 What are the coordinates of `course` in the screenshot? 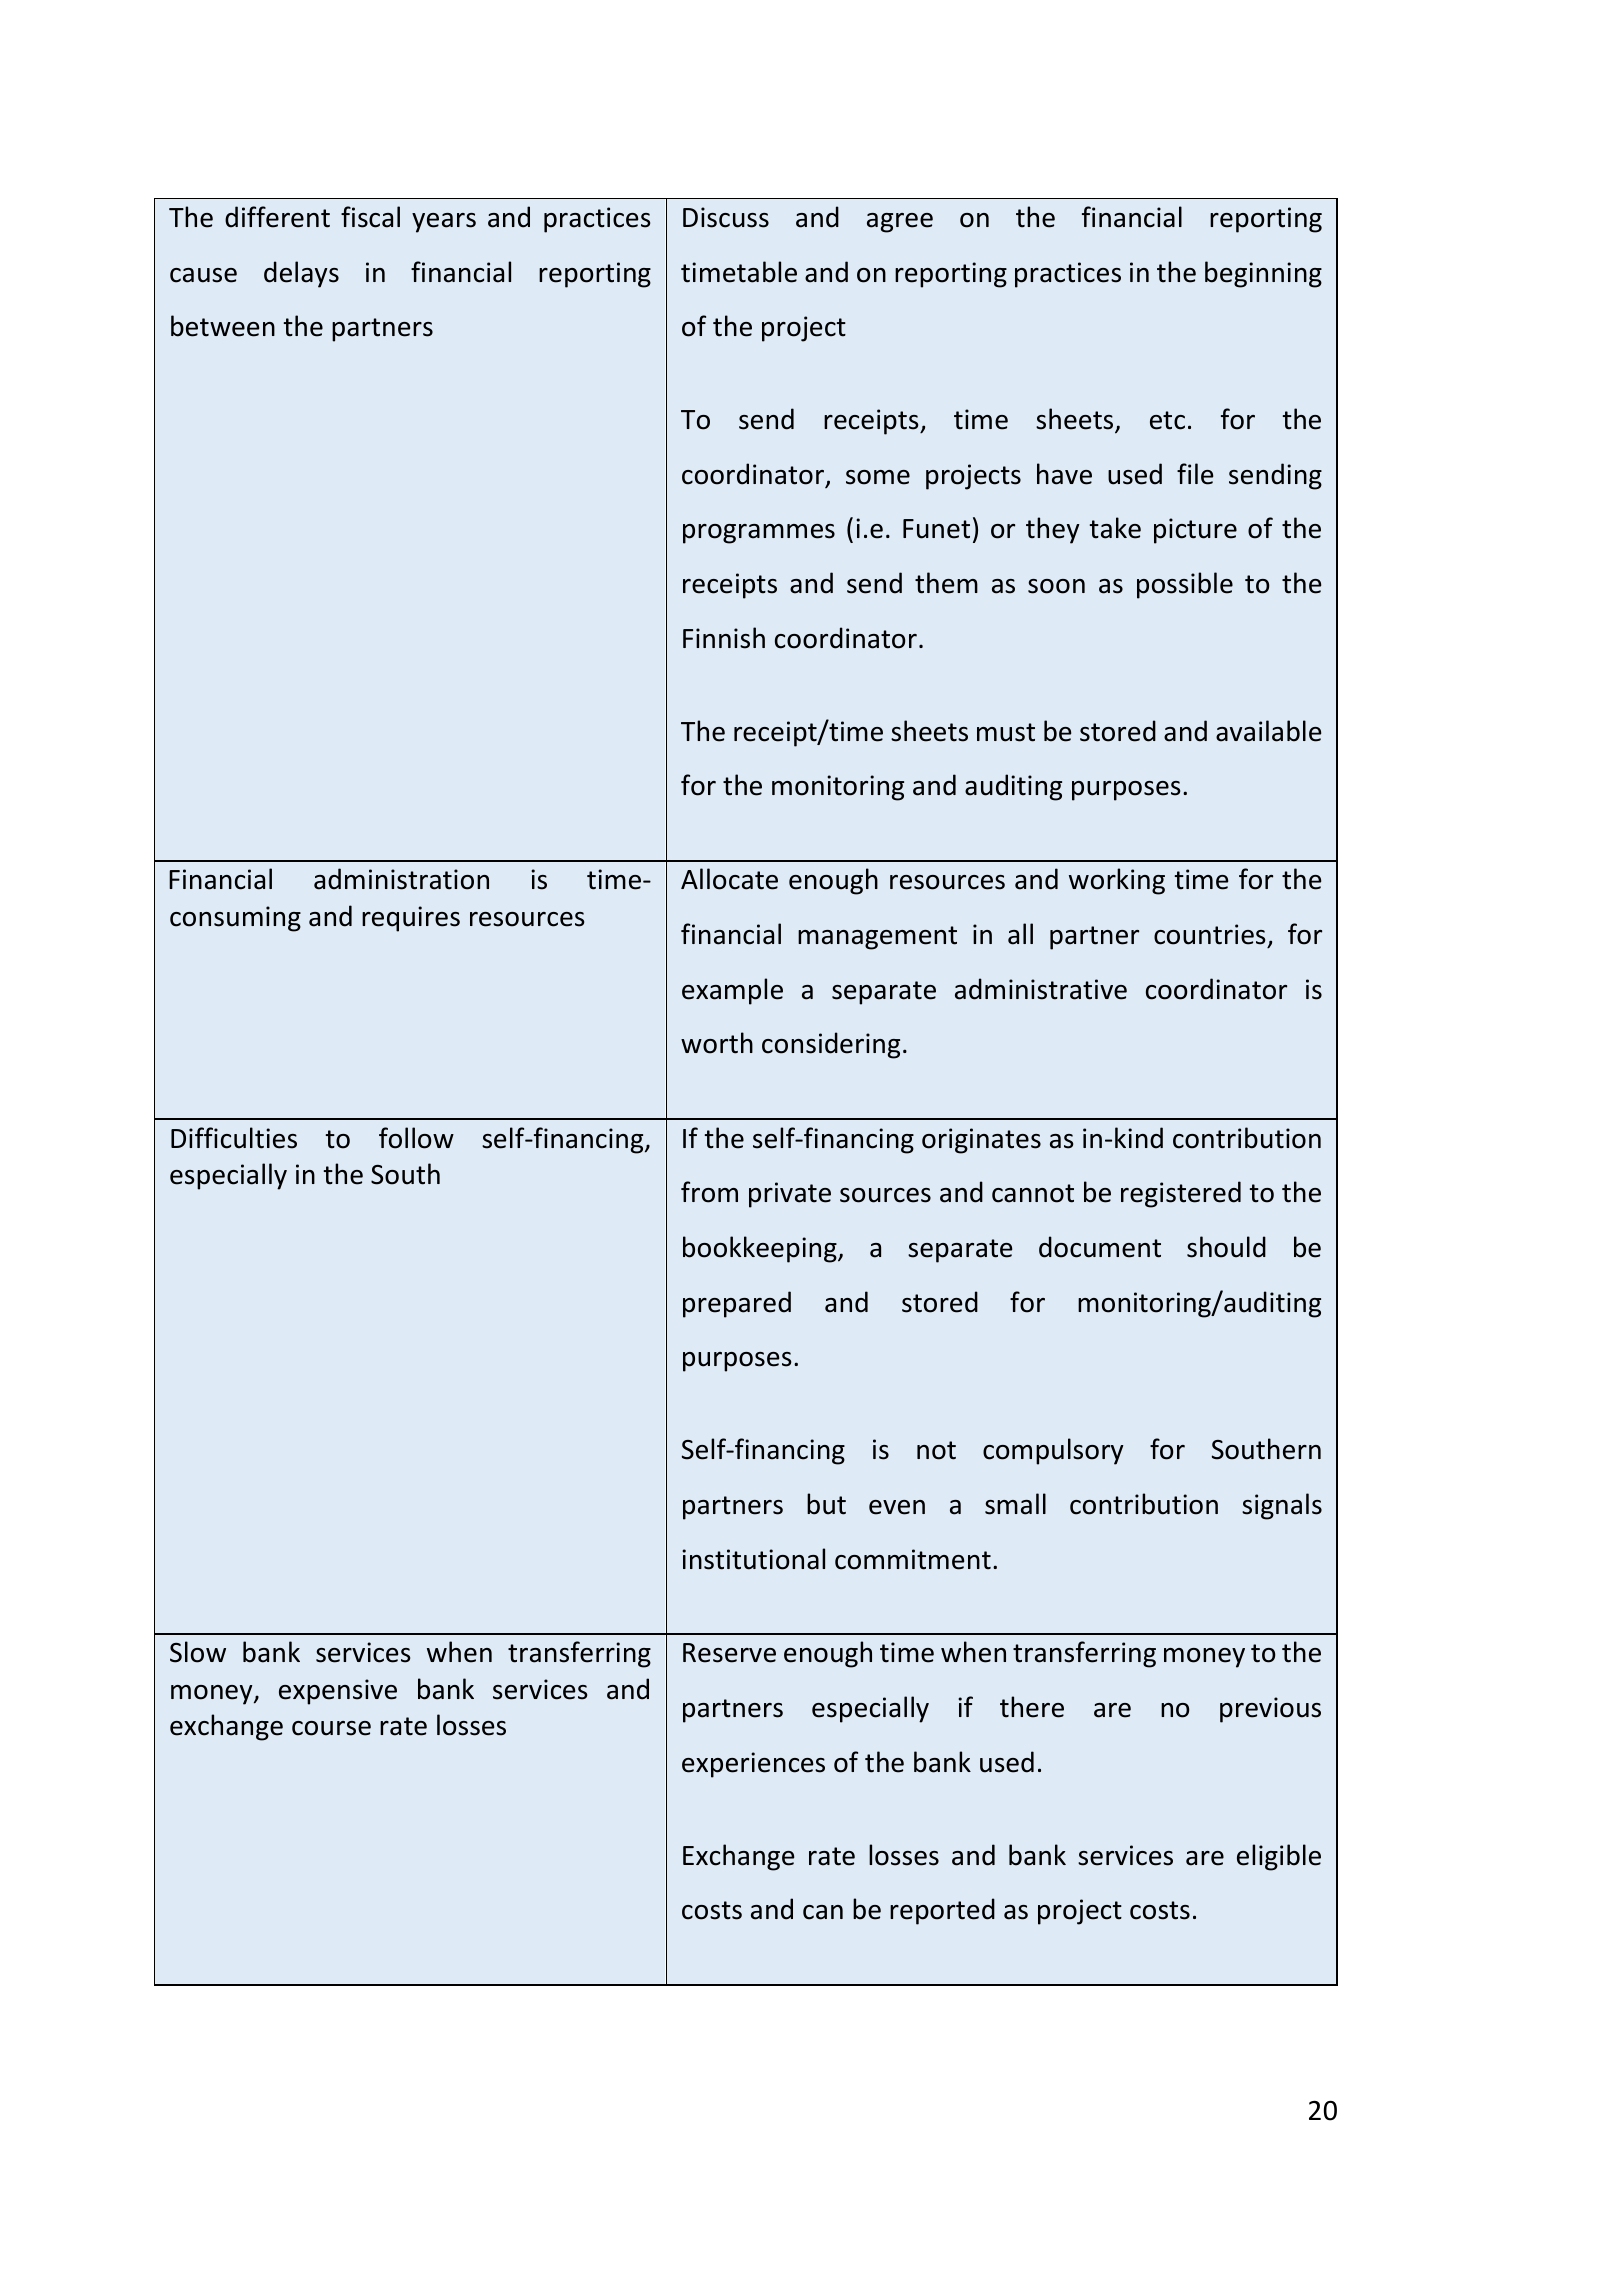 It's located at (331, 1728).
